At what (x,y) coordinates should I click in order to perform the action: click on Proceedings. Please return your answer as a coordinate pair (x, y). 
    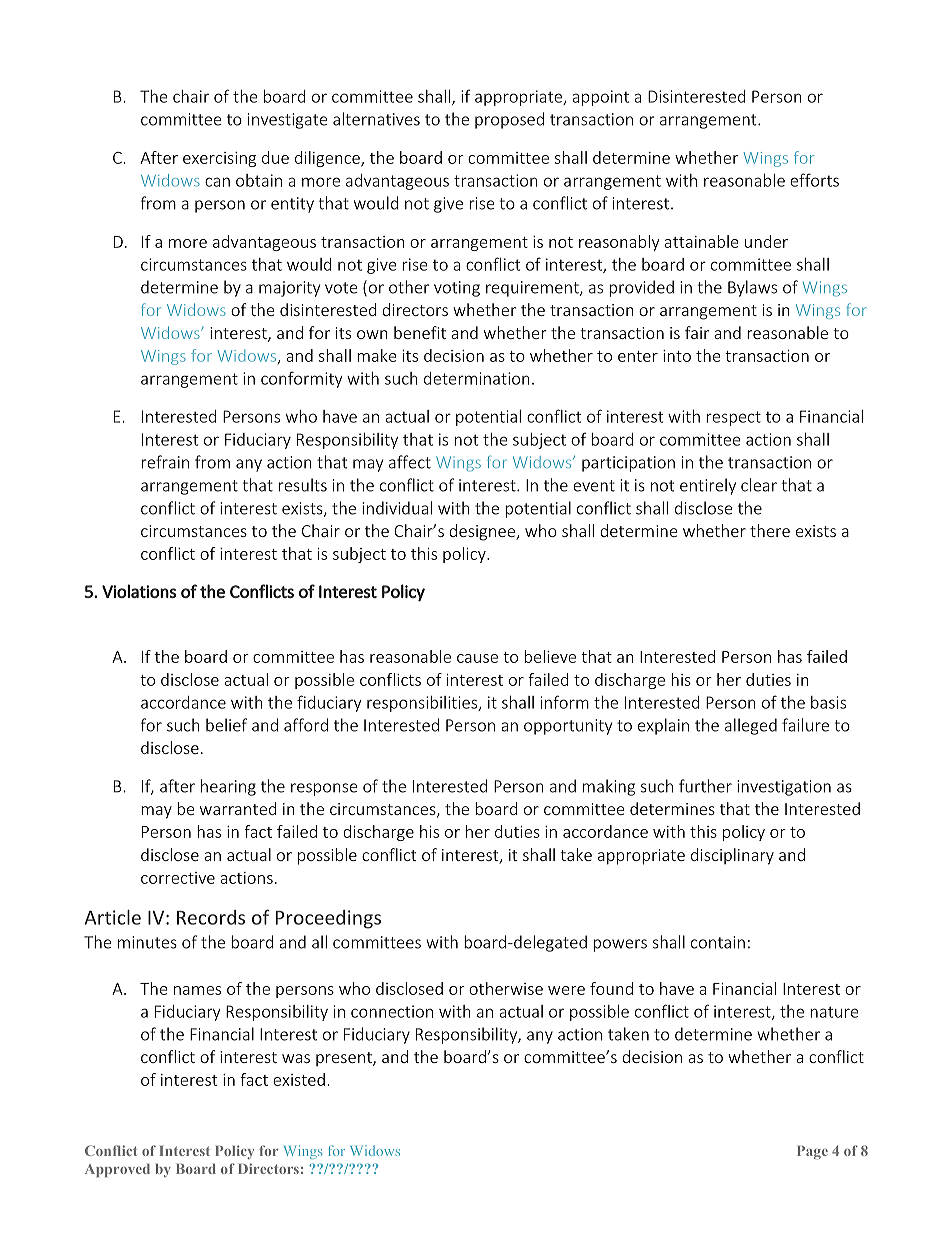
    Looking at the image, I should click on (328, 919).
